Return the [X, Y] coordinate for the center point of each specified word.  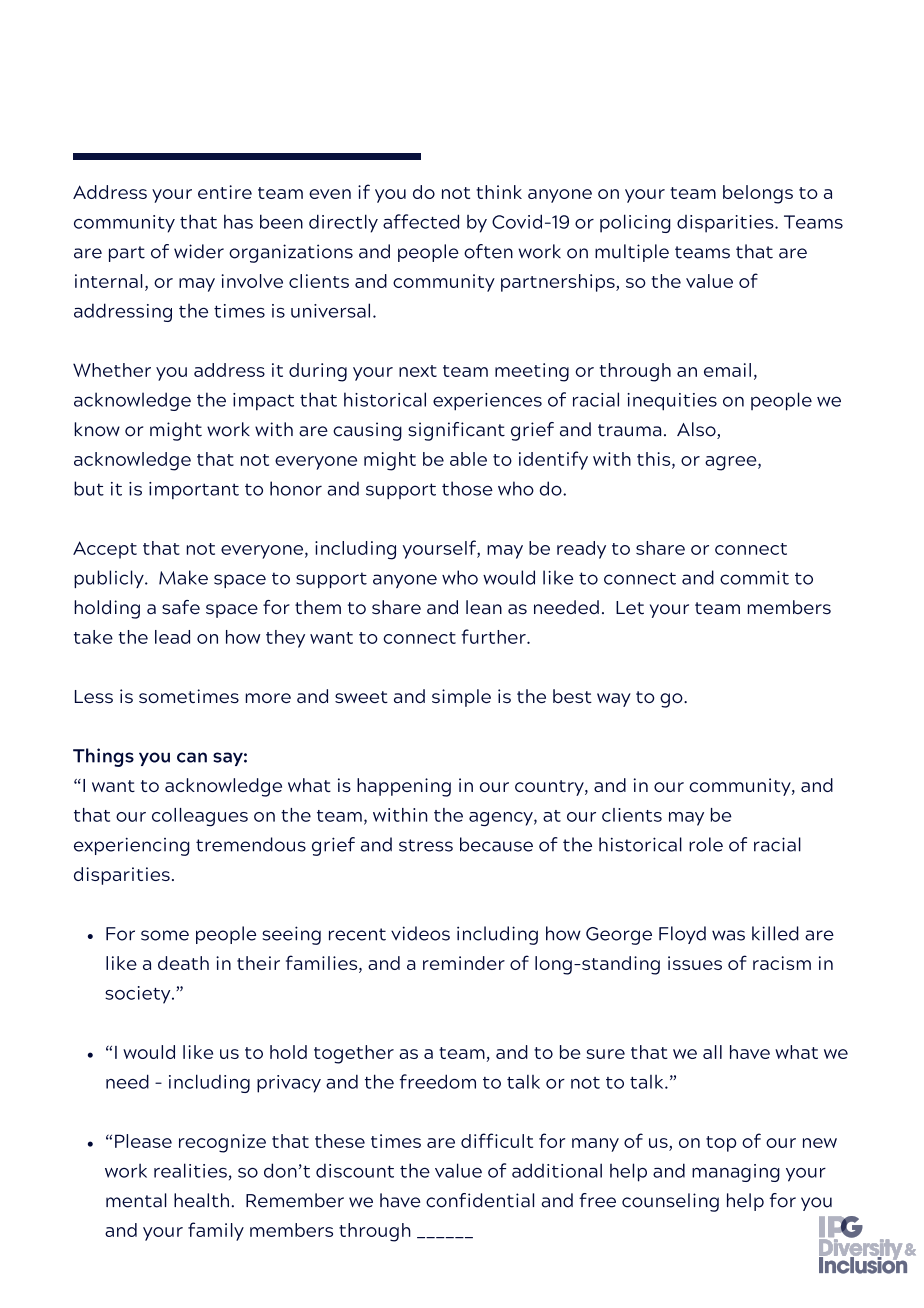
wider [199, 251]
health [201, 1200]
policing [635, 223]
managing [736, 1173]
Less [94, 696]
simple [461, 698]
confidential [480, 1200]
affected [421, 221]
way [614, 700]
